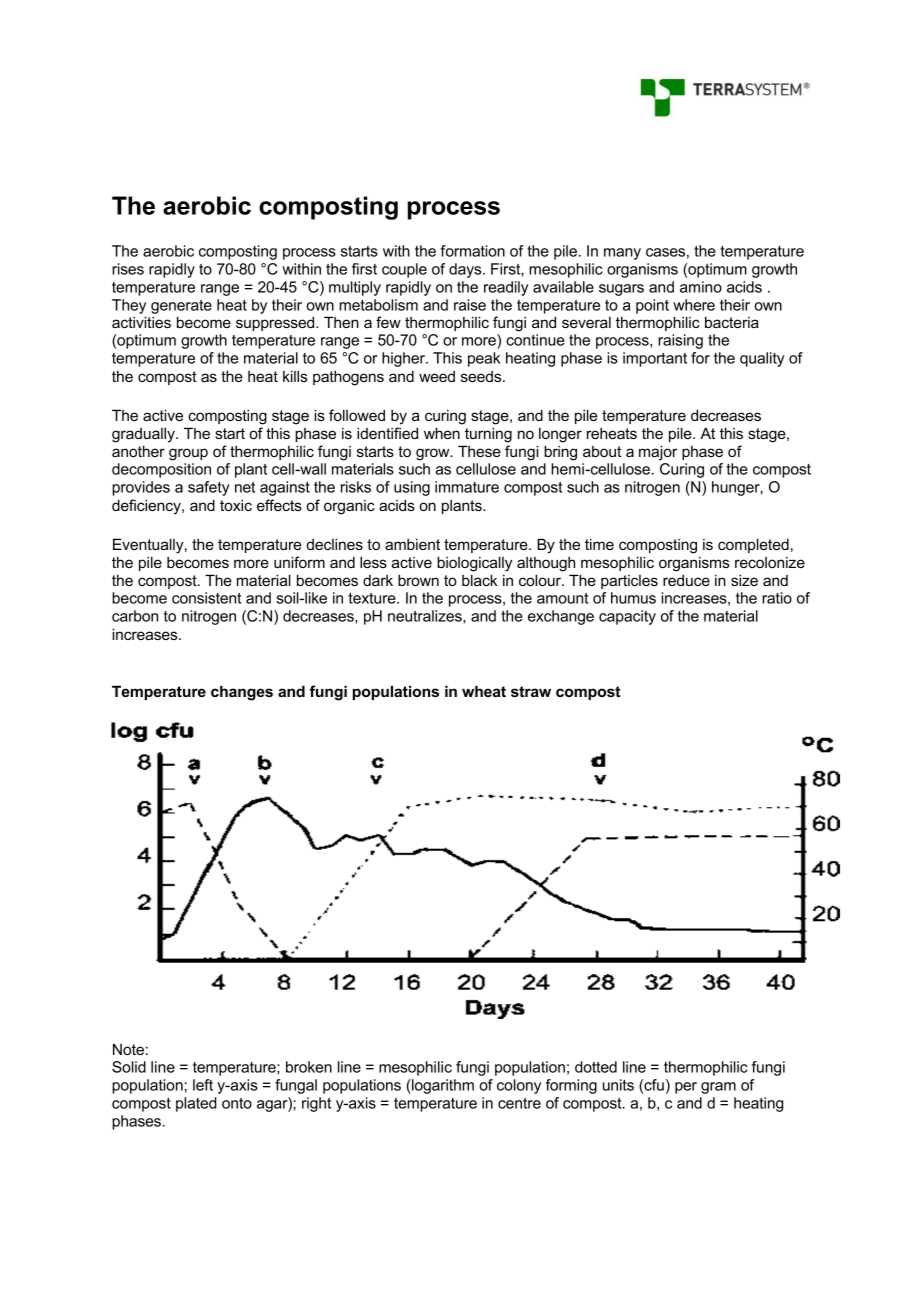  I want to click on capacity, so click(627, 617).
